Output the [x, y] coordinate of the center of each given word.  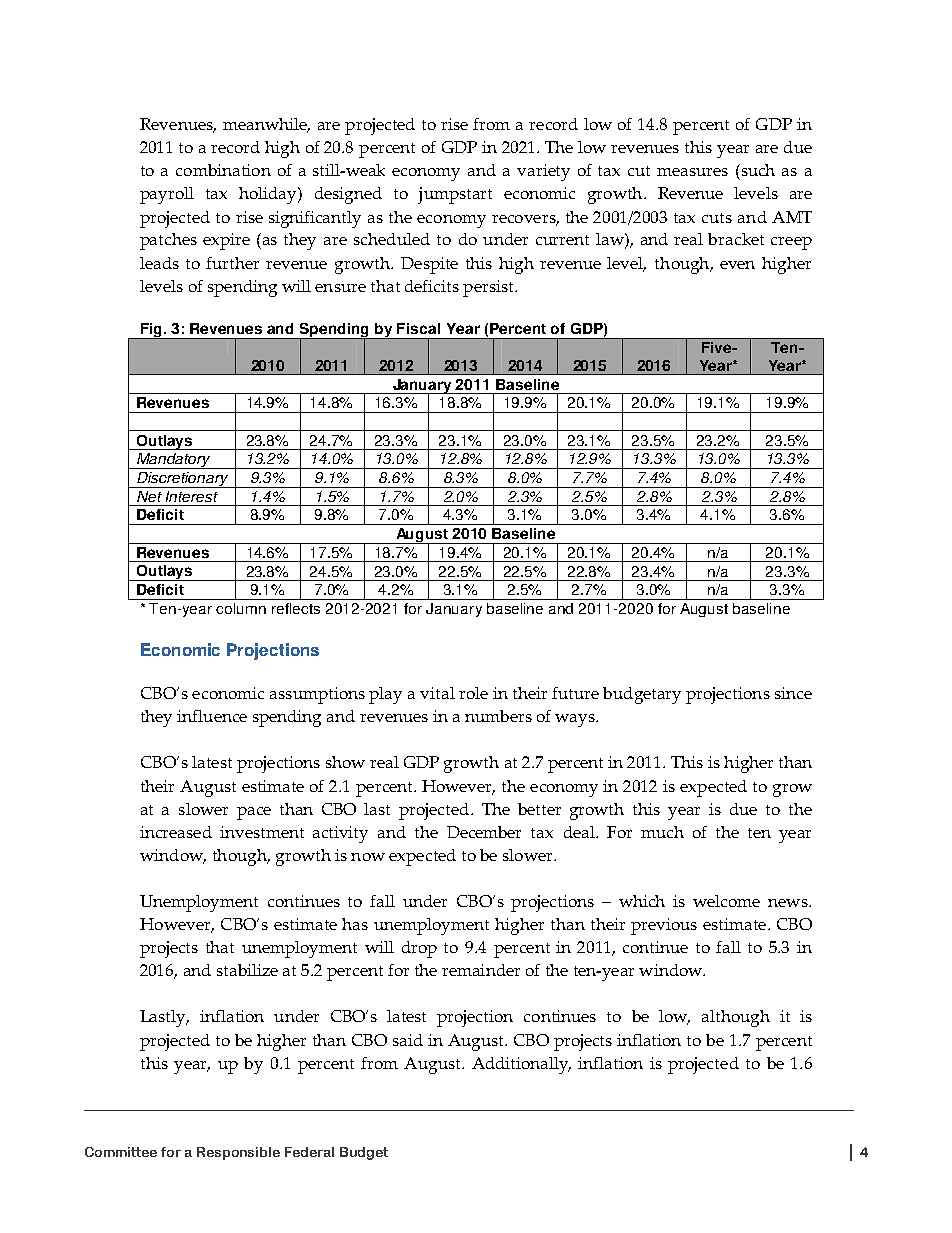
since [793, 693]
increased [176, 832]
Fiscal [418, 328]
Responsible [238, 1153]
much [662, 832]
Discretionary [183, 480]
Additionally [521, 1065]
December [484, 832]
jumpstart [455, 195]
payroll [167, 195]
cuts [717, 218]
